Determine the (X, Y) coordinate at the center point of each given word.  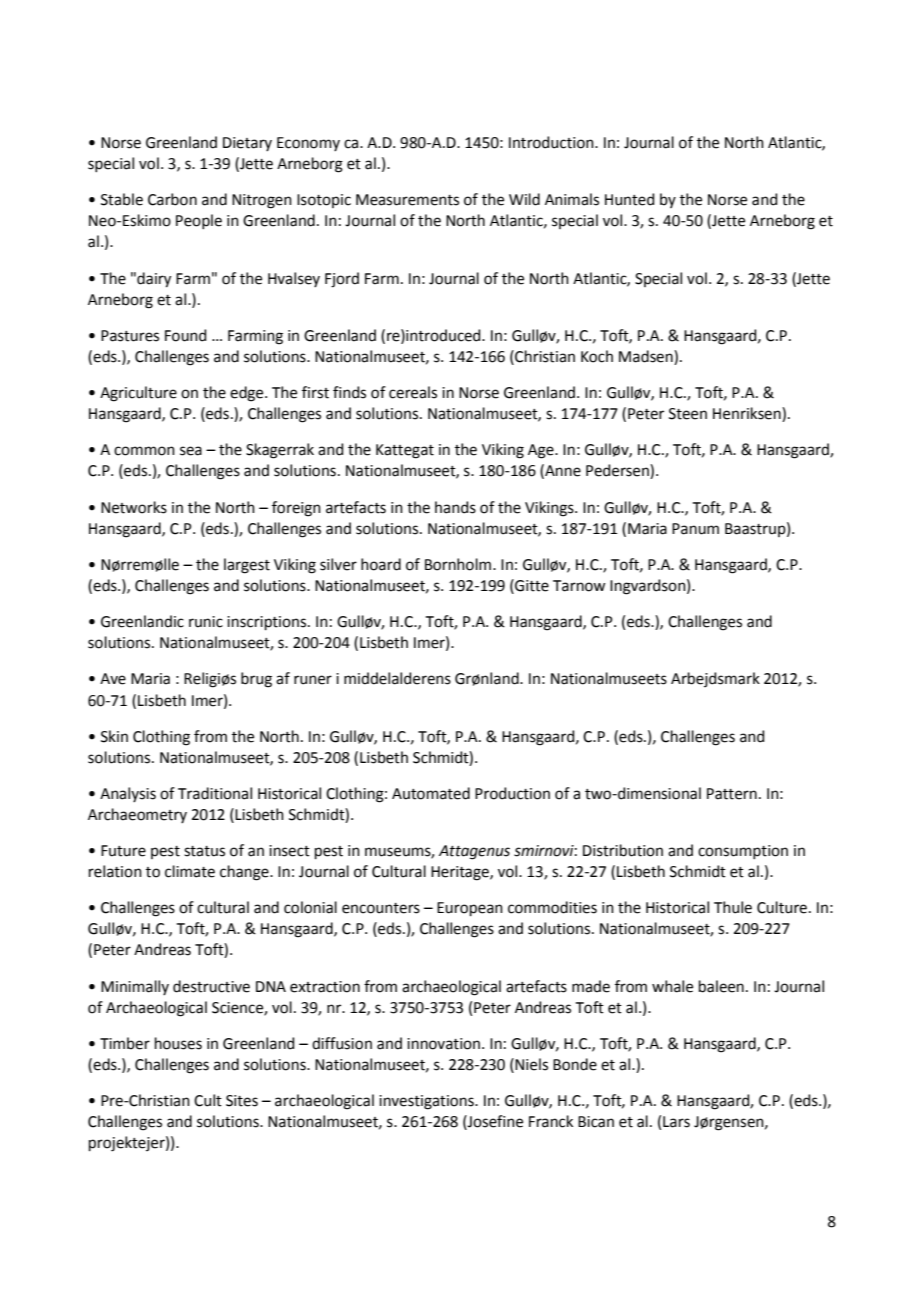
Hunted (630, 199)
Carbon (172, 199)
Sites (242, 1101)
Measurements (407, 200)
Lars (676, 1122)
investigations (427, 1102)
